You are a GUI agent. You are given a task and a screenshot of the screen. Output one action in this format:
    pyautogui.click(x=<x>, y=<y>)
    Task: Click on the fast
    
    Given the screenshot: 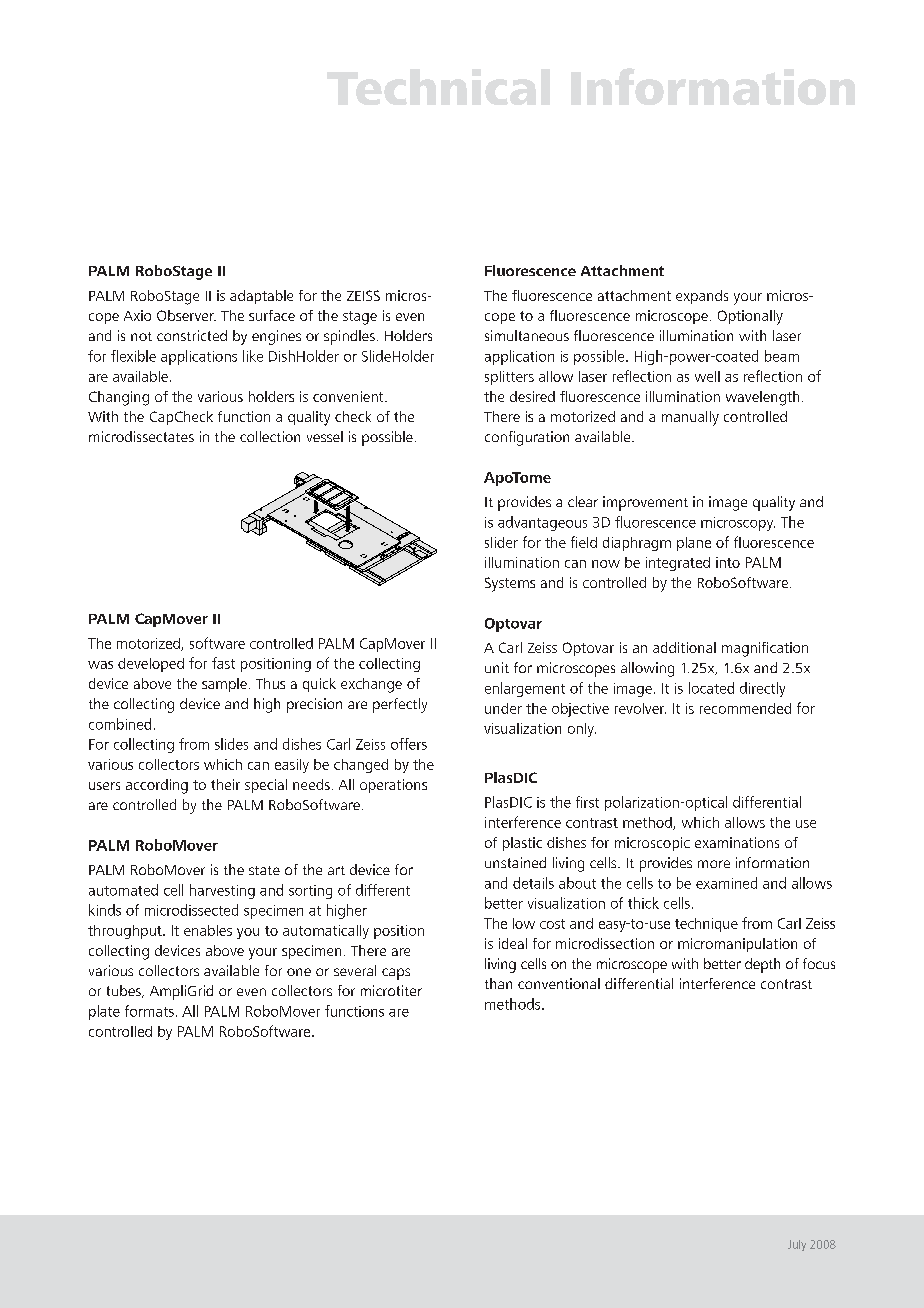 What is the action you would take?
    pyautogui.click(x=223, y=663)
